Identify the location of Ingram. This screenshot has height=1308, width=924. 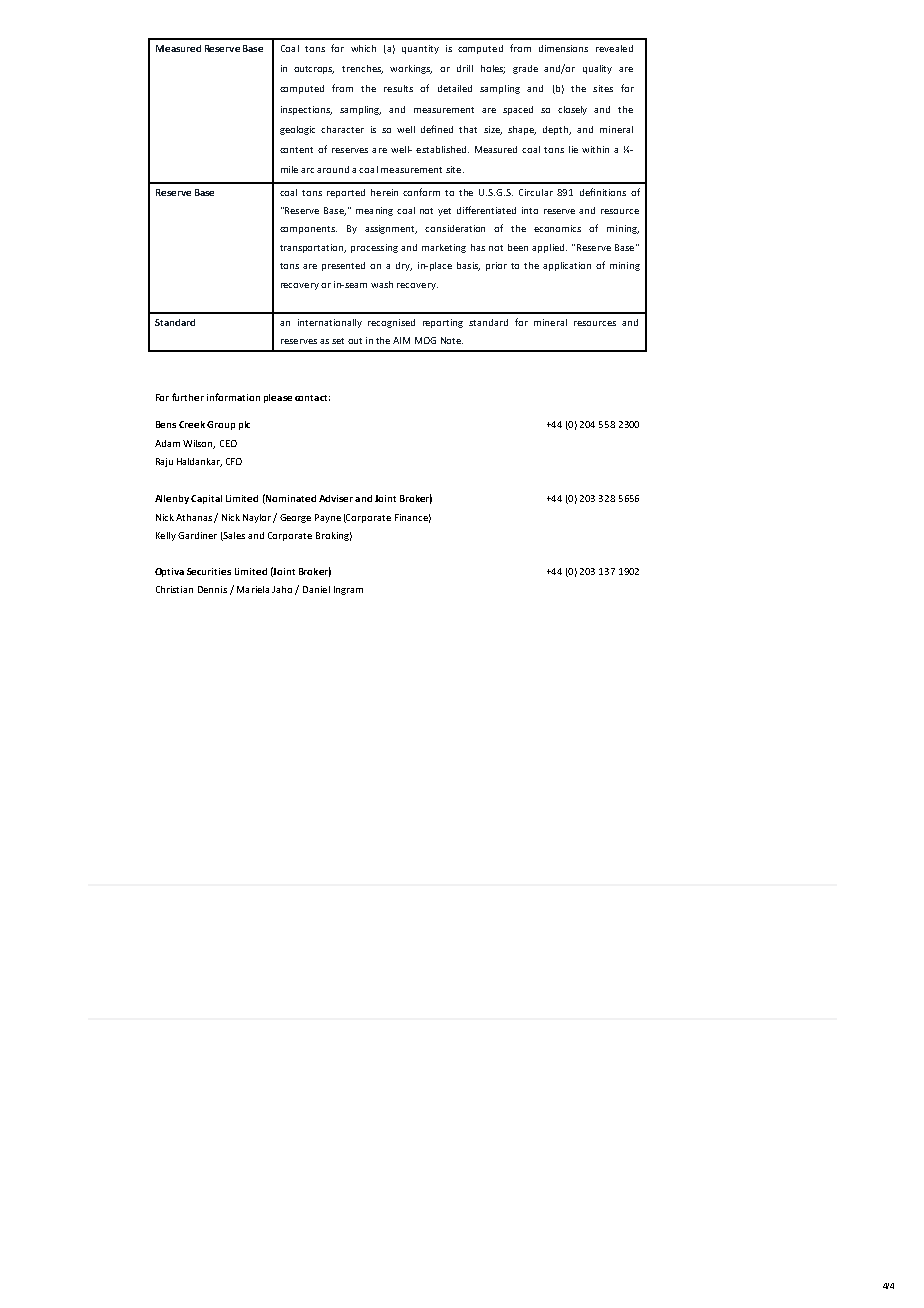
(348, 590).
